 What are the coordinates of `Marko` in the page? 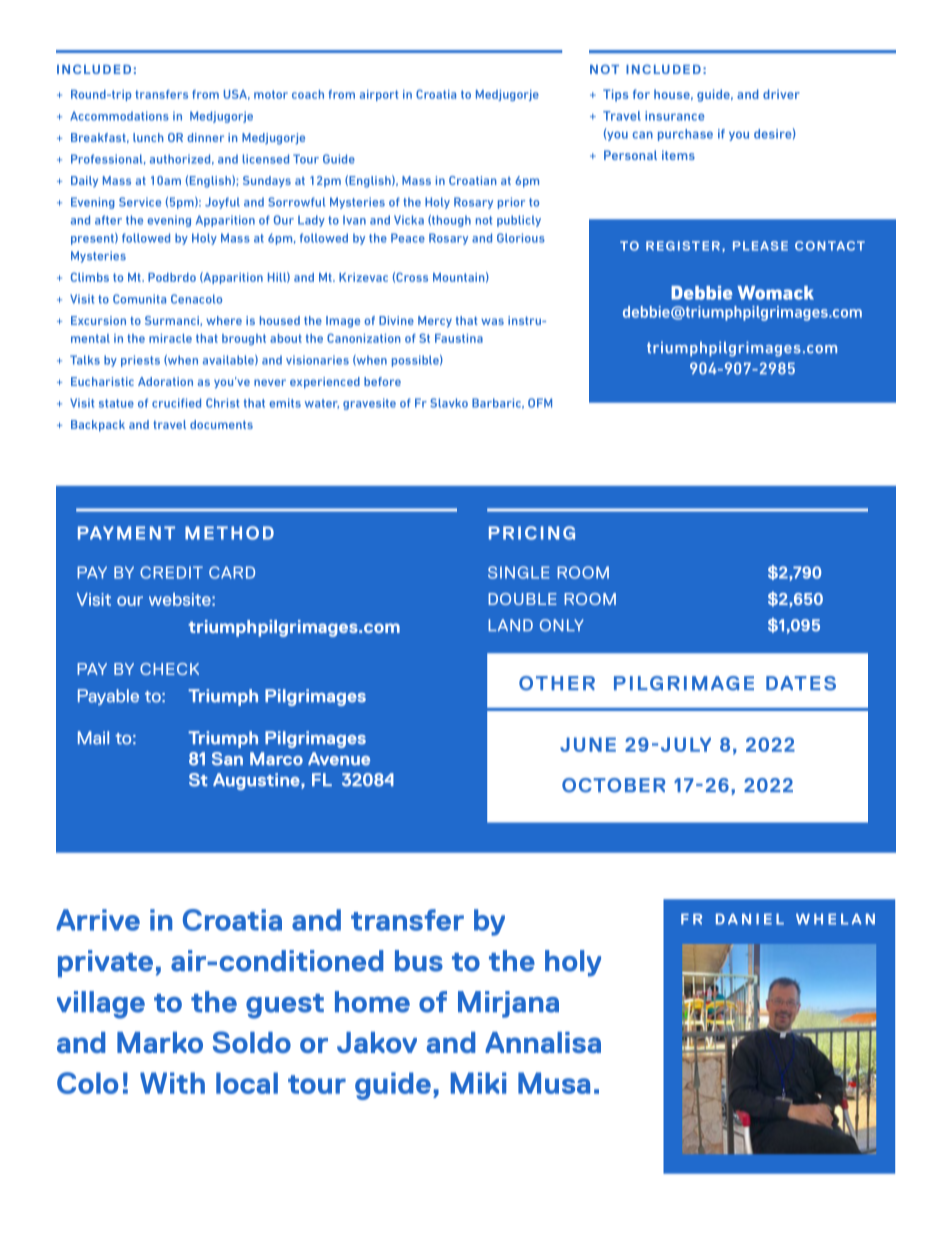 It's located at (160, 1042).
